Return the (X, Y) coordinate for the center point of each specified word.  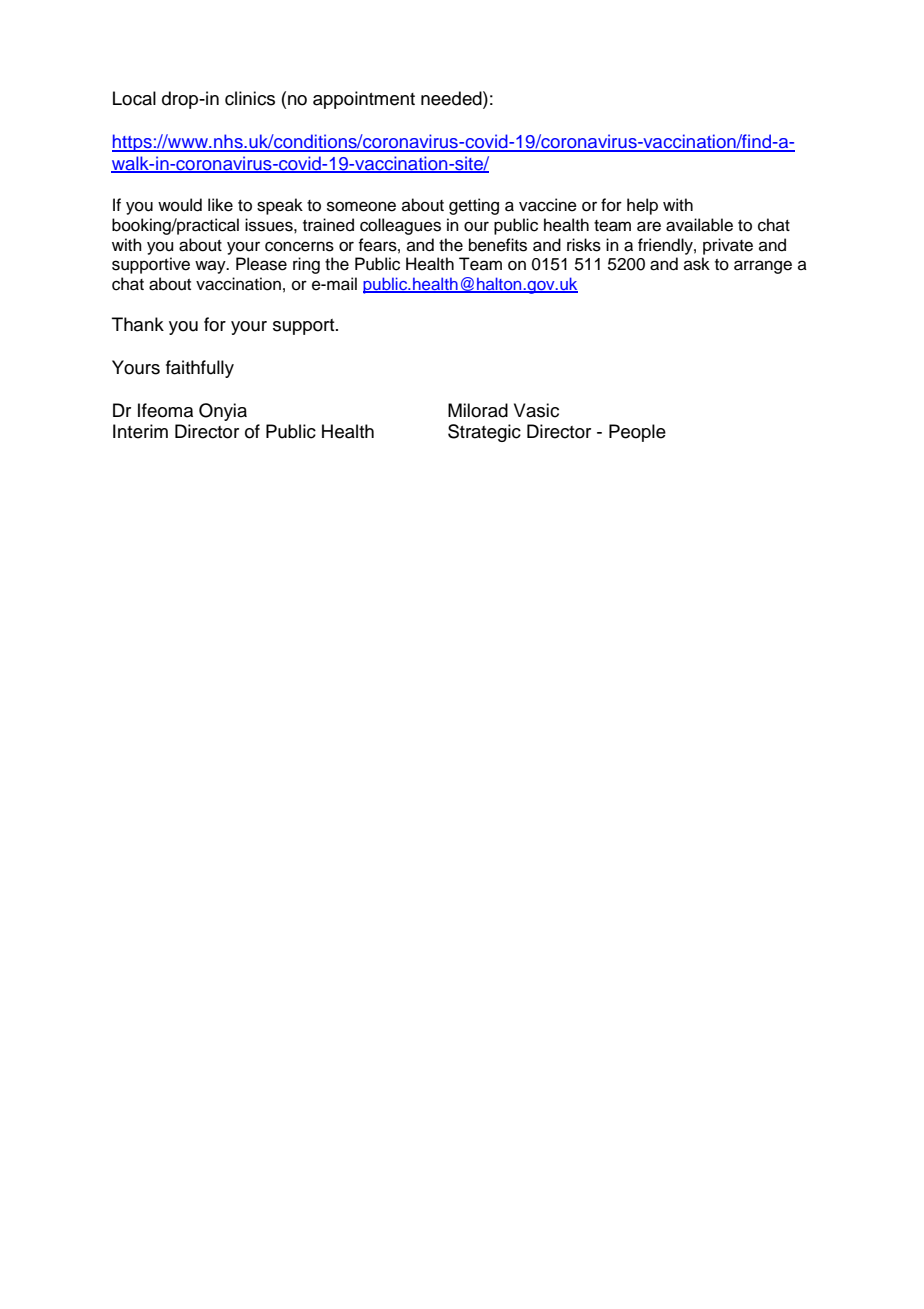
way (211, 267)
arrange (763, 267)
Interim (140, 431)
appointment (364, 100)
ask (697, 264)
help (642, 206)
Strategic (484, 433)
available (699, 225)
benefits (498, 245)
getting (474, 206)
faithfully (200, 369)
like (220, 205)
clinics (250, 98)
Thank (138, 324)
